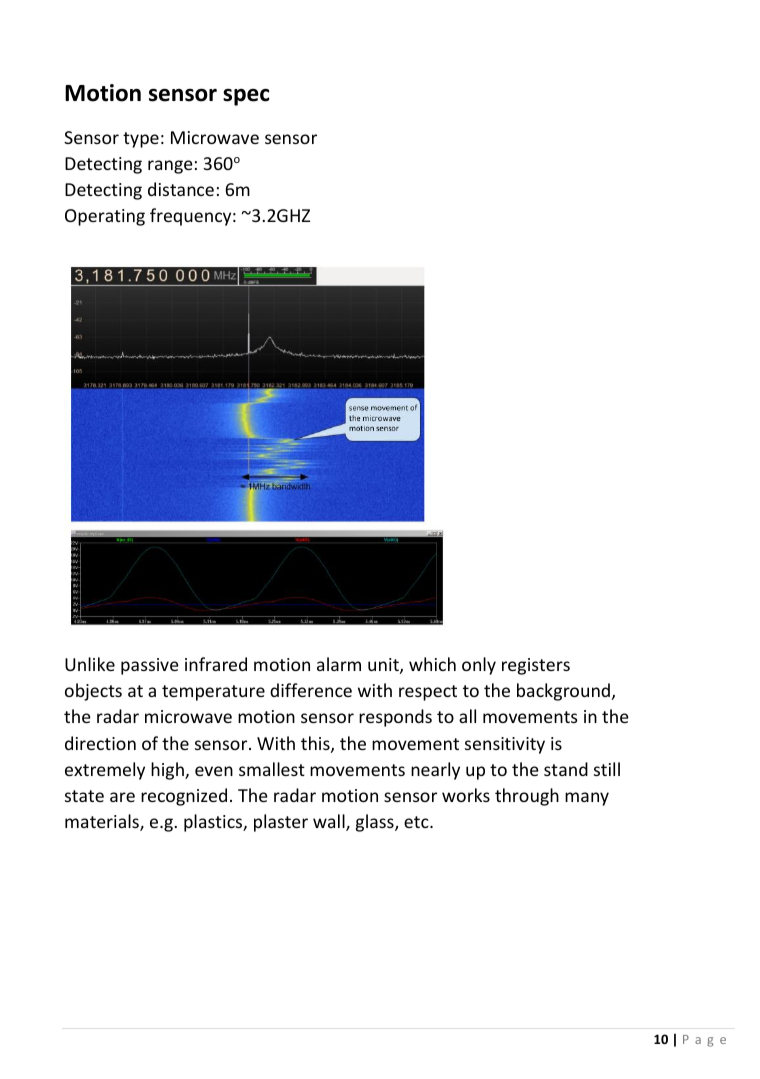  Describe the element at coordinates (184, 797) in the screenshot. I see `recognized` at that location.
